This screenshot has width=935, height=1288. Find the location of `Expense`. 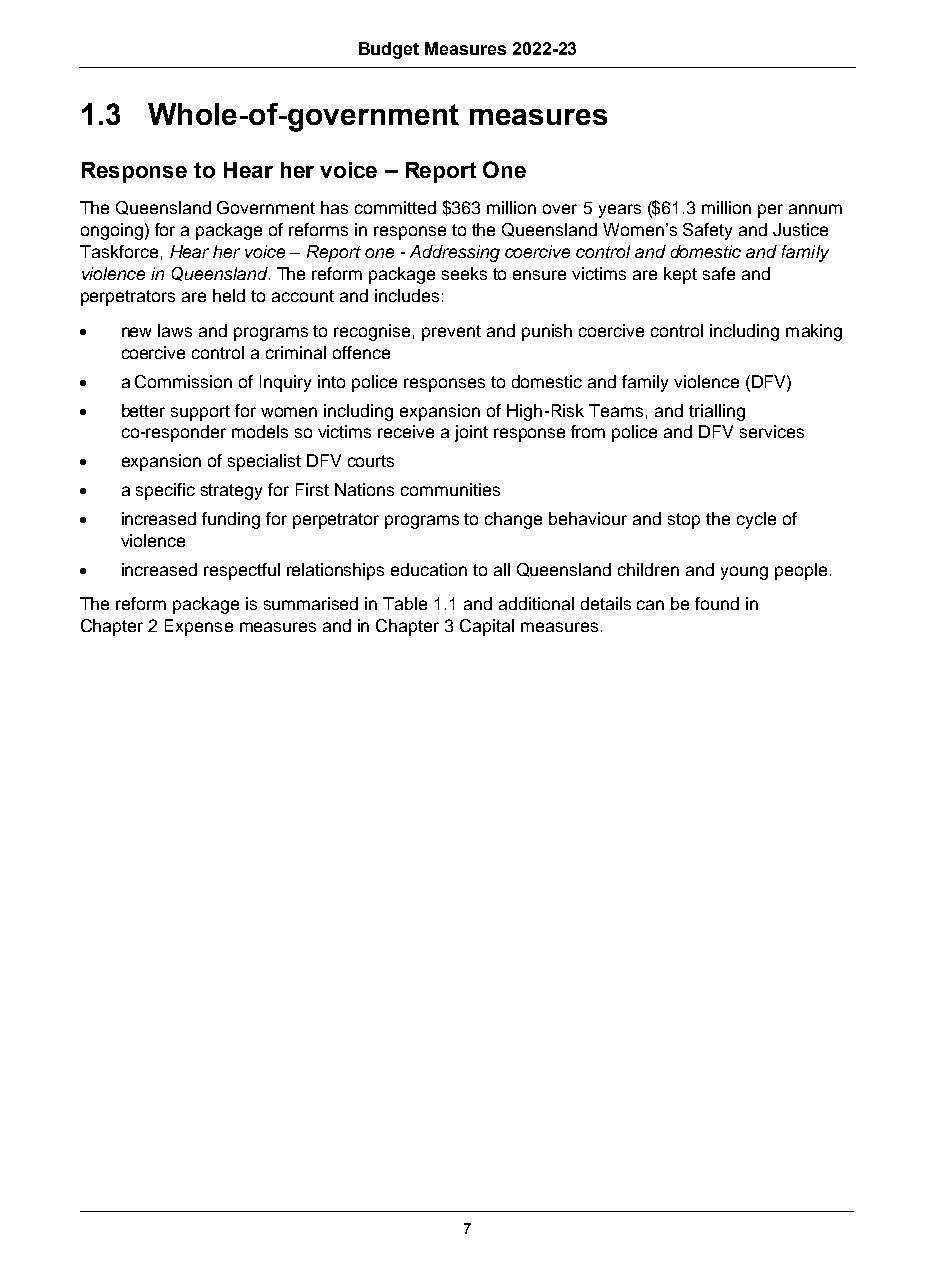

Expense is located at coordinates (199, 627).
